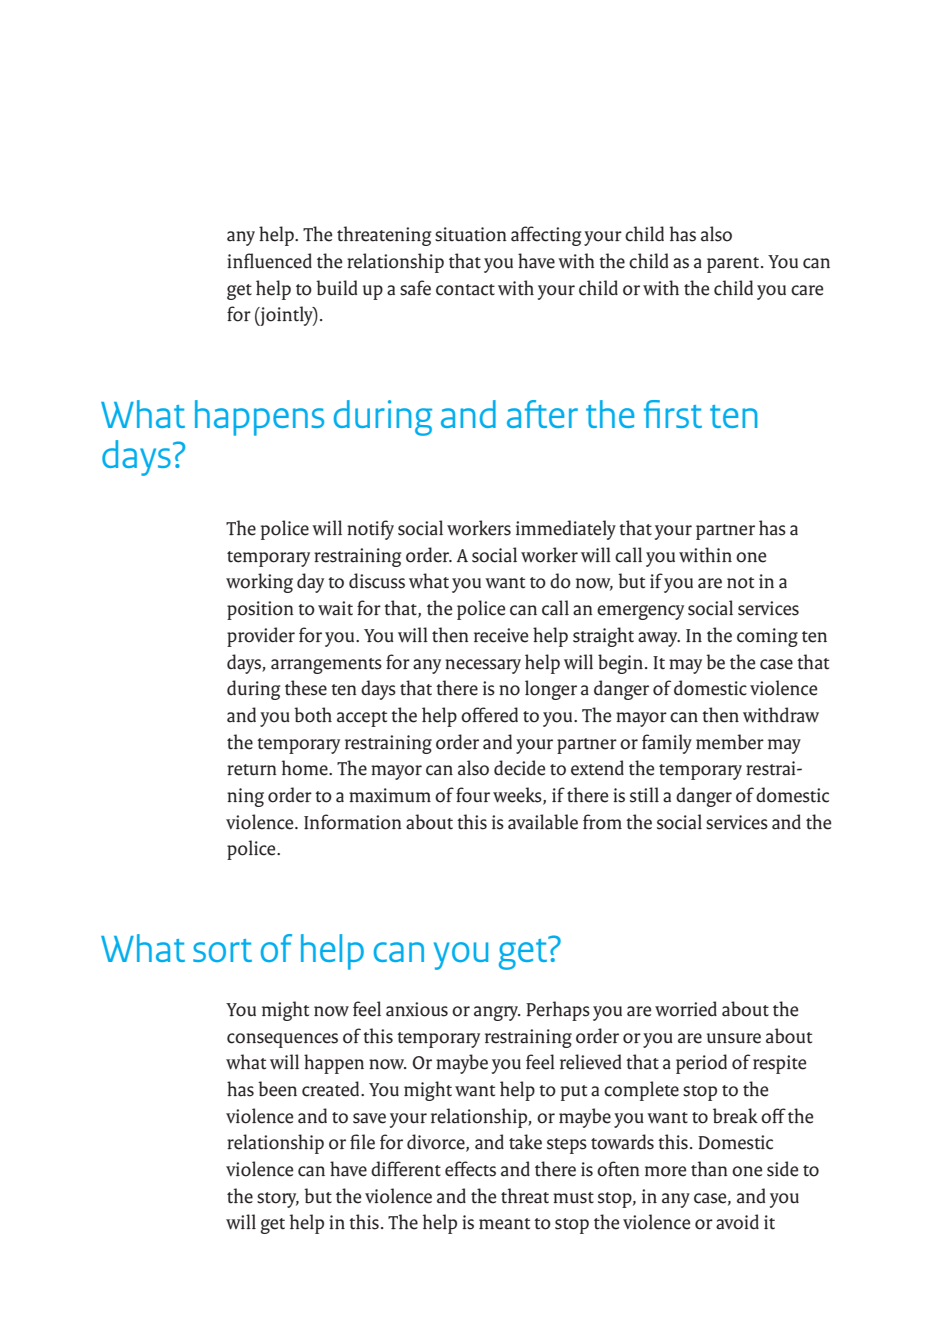 The image size is (933, 1325). What do you see at coordinates (278, 1200) in the screenshot?
I see `story` at bounding box center [278, 1200].
